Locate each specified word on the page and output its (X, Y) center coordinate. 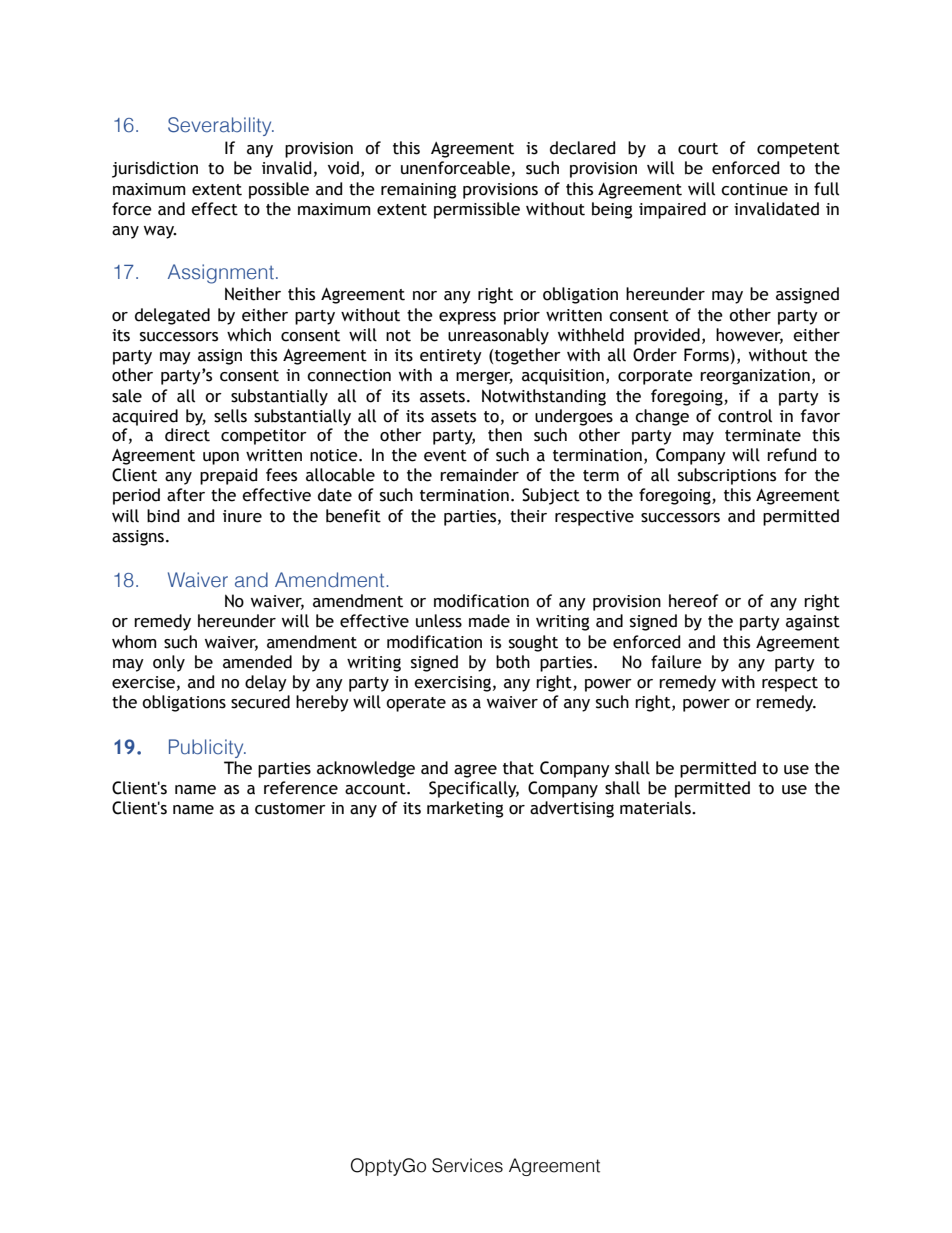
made (489, 621)
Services (467, 1165)
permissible (477, 210)
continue (754, 189)
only (169, 663)
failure (676, 662)
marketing (465, 809)
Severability (221, 126)
